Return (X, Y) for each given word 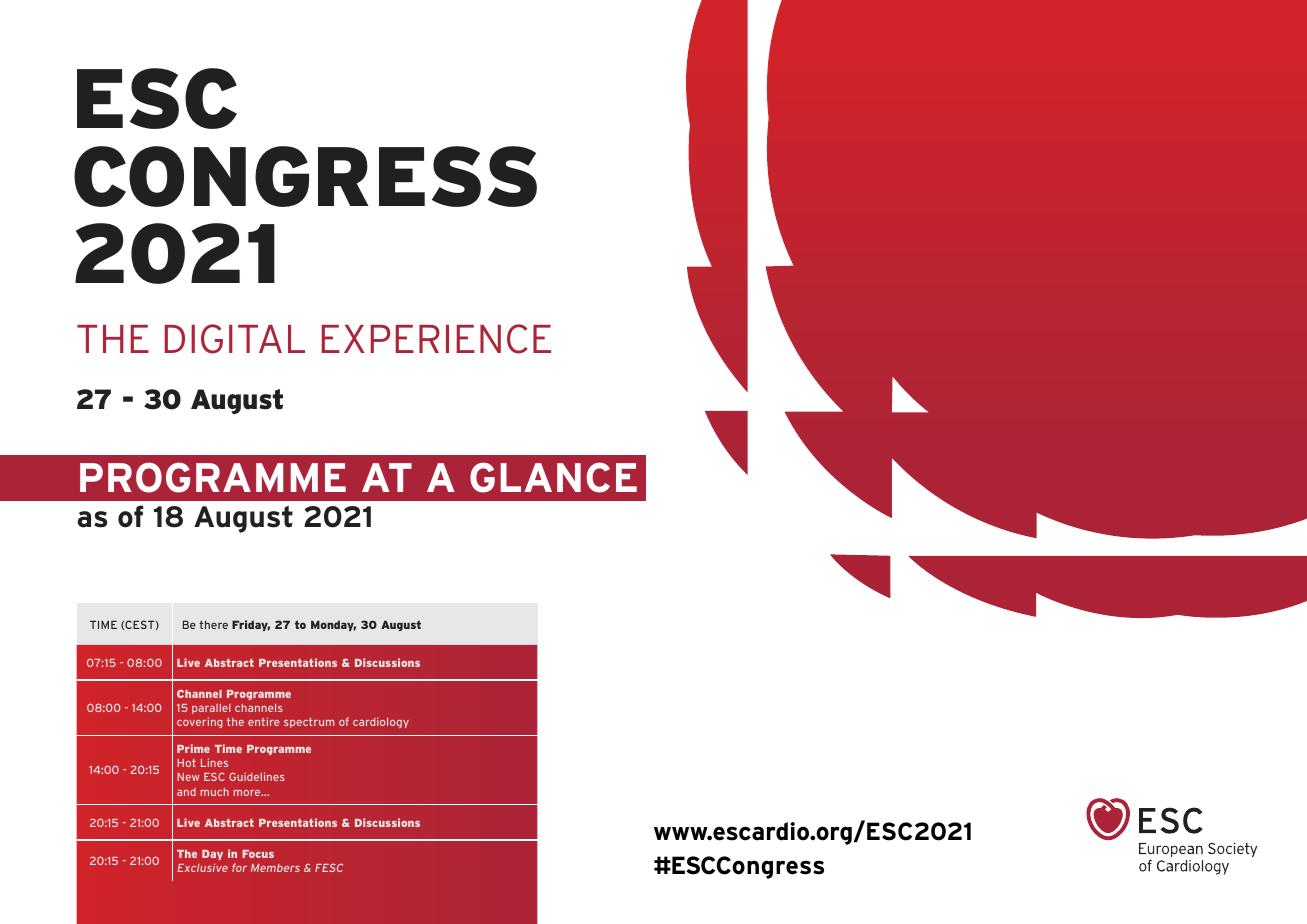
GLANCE (553, 477)
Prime (193, 748)
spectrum (309, 723)
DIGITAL (235, 339)
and (186, 792)
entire (264, 721)
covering (199, 722)
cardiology (381, 722)
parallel (211, 709)
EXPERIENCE (436, 339)
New (188, 777)
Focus (258, 854)
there (213, 624)
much (214, 792)
